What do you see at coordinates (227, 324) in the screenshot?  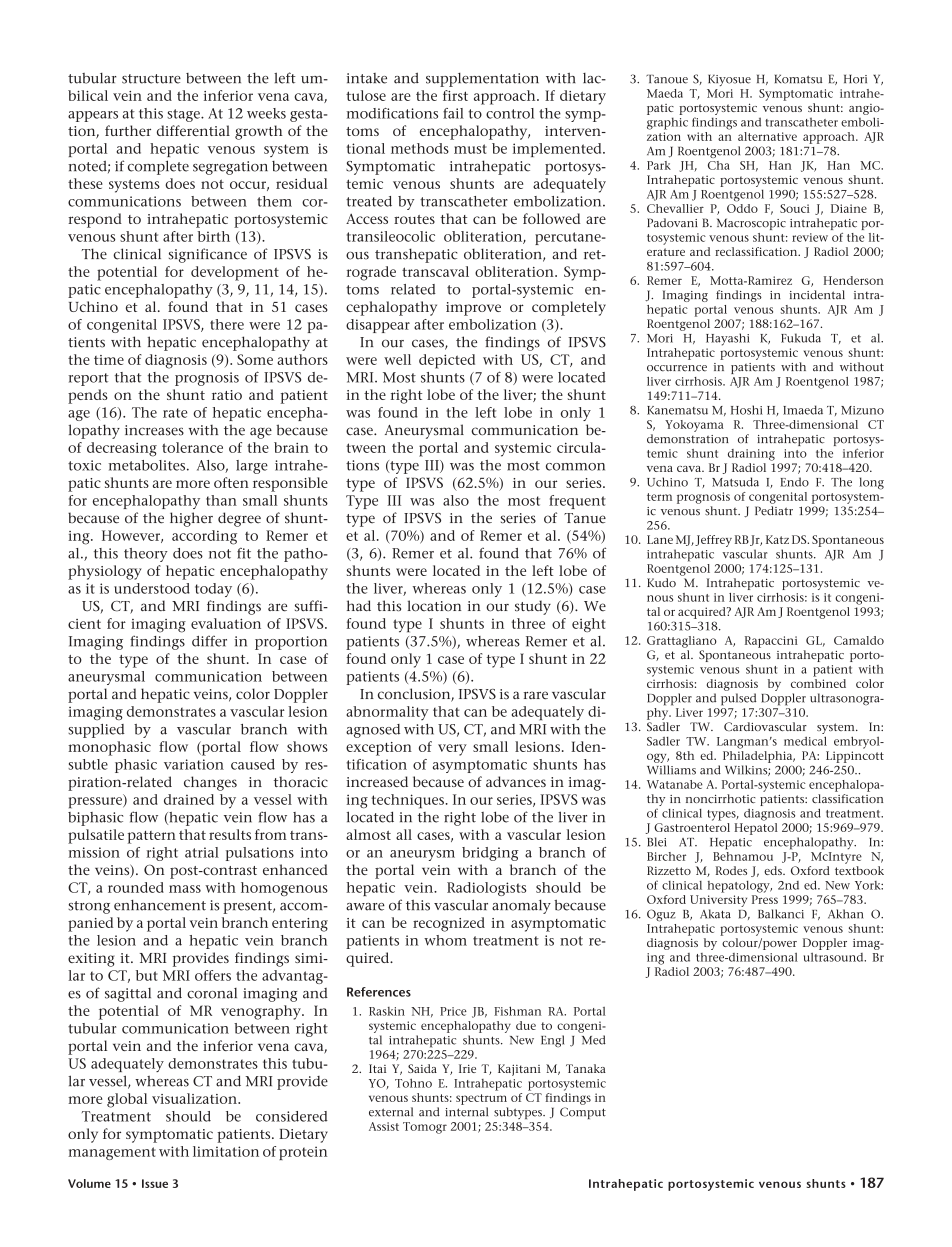 I see `there` at bounding box center [227, 324].
